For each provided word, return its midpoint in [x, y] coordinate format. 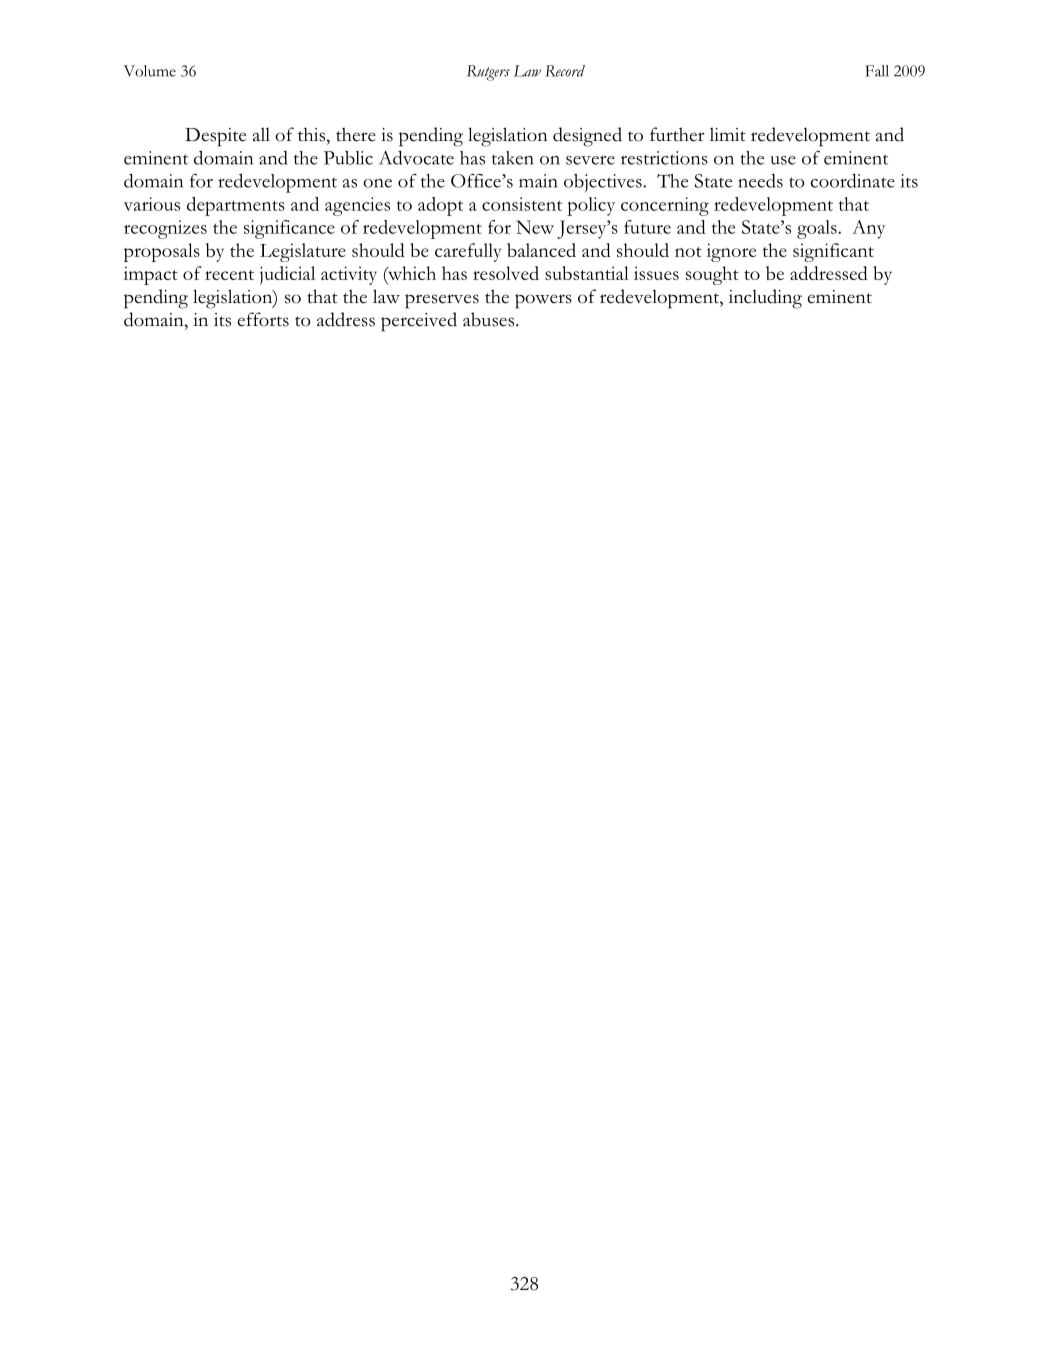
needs [760, 181]
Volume [149, 71]
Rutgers [488, 73]
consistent [522, 204]
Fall [877, 71]
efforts [263, 319]
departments [236, 206]
